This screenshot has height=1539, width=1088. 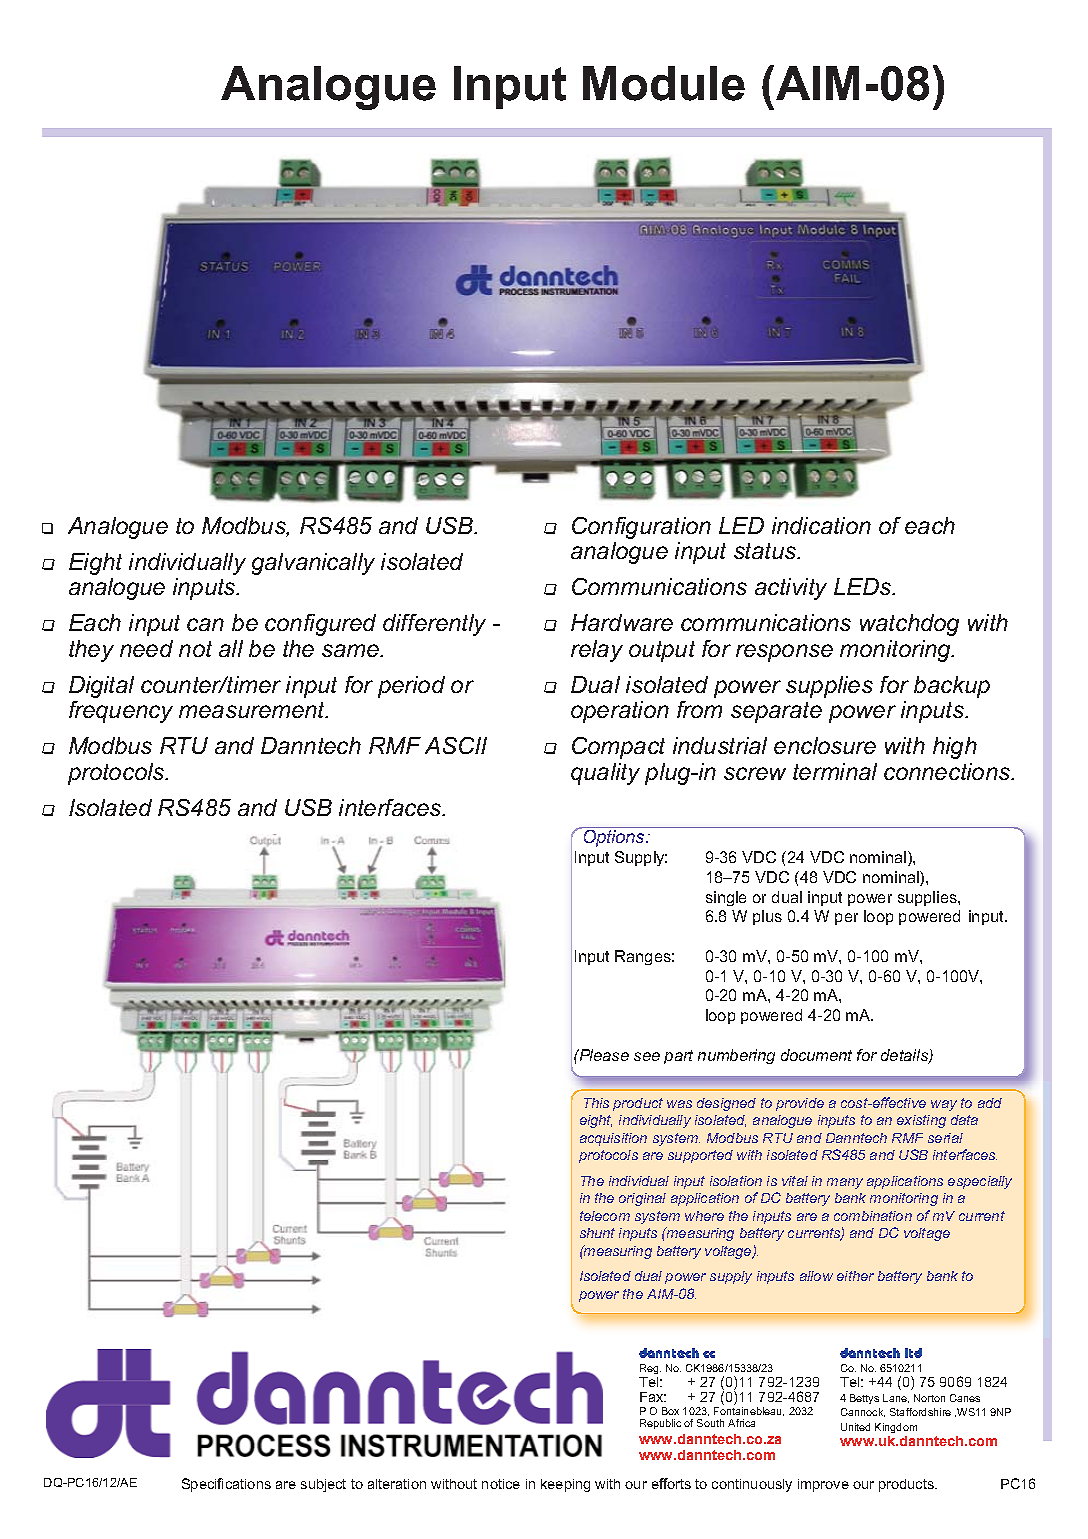 What do you see at coordinates (226, 1485) in the screenshot?
I see `Specifications` at bounding box center [226, 1485].
